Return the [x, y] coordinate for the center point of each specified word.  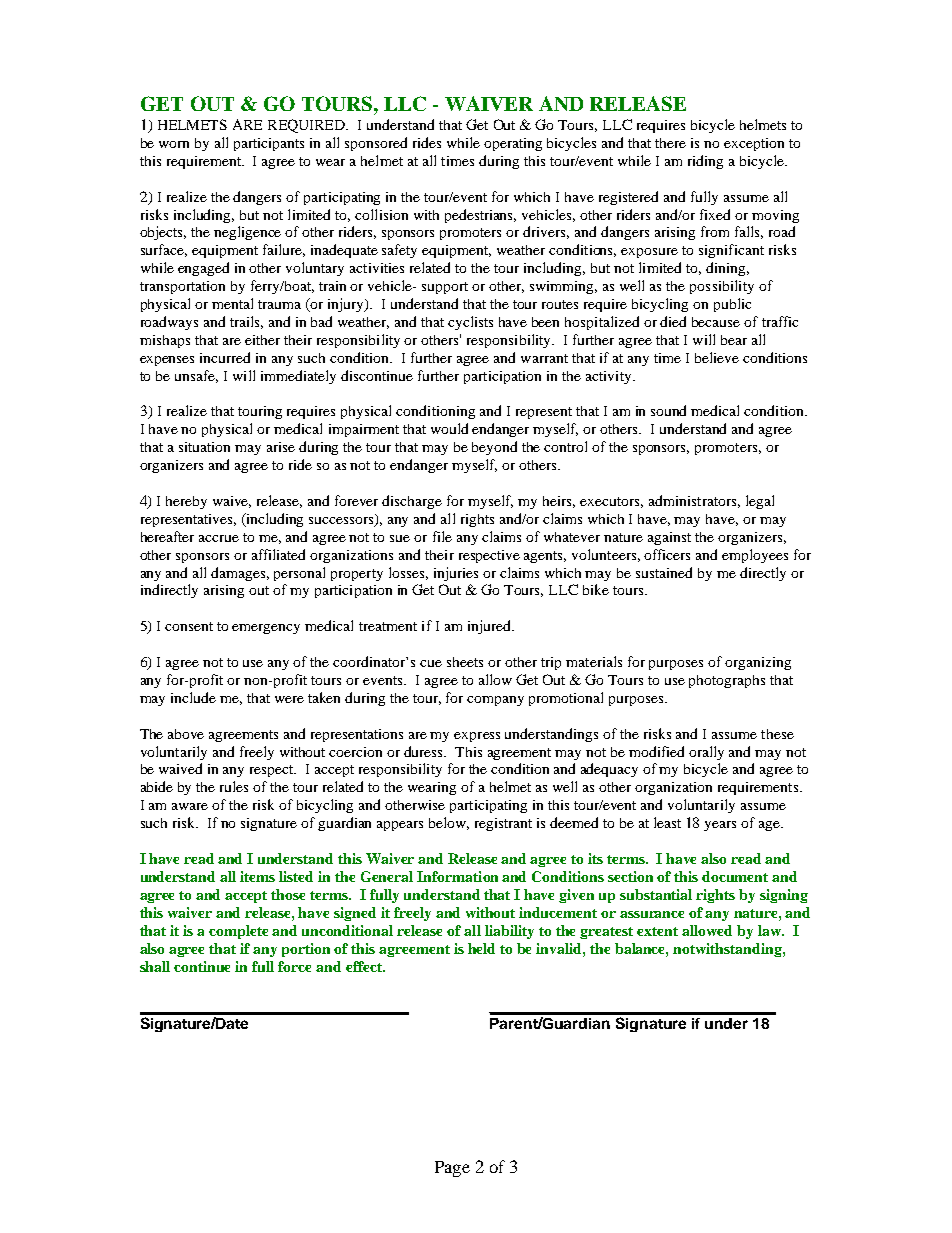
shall [155, 966]
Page [452, 1169]
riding [705, 162]
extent [657, 931]
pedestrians [480, 216]
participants [269, 144]
